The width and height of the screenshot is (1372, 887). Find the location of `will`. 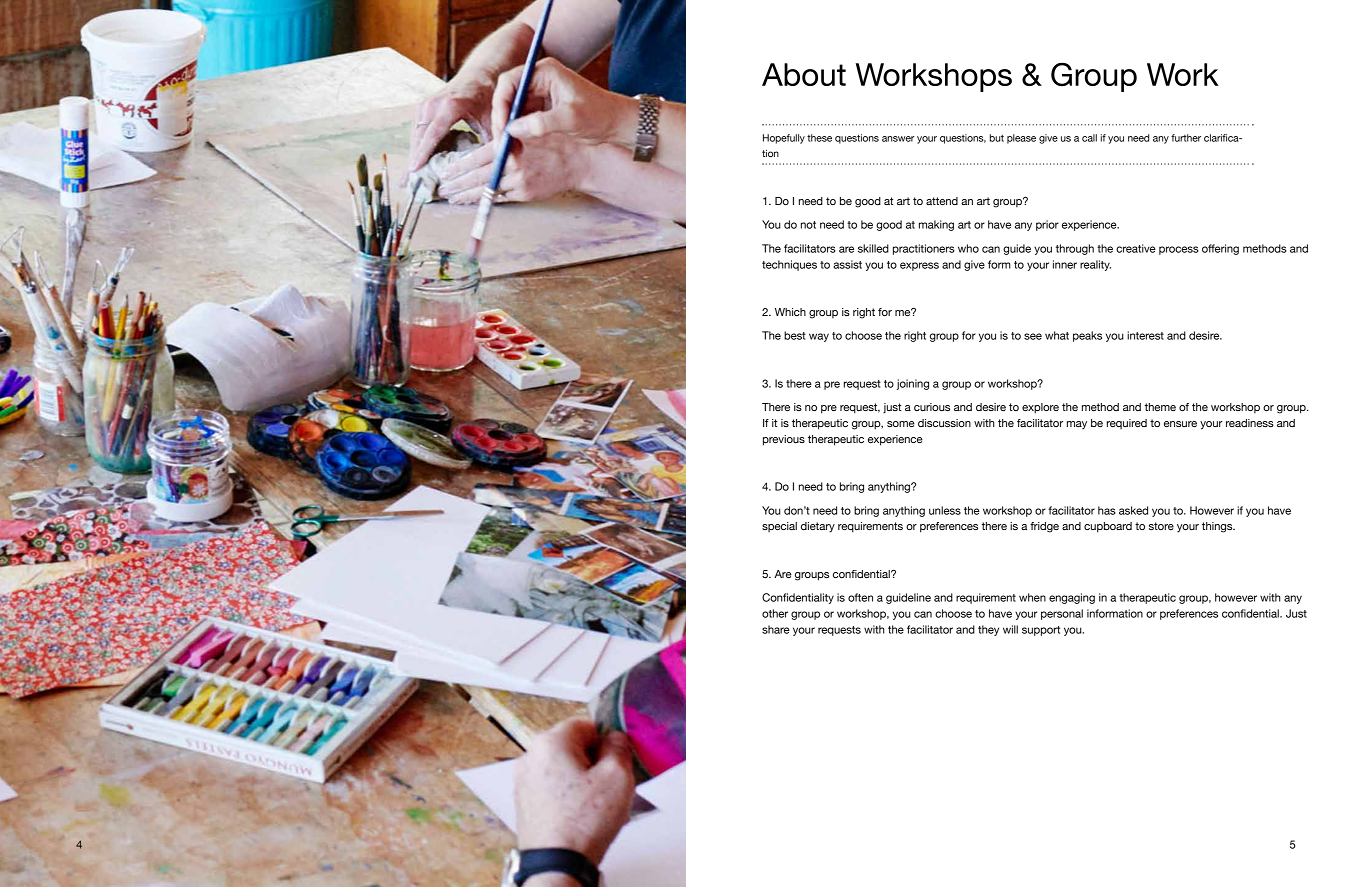

will is located at coordinates (1010, 629).
